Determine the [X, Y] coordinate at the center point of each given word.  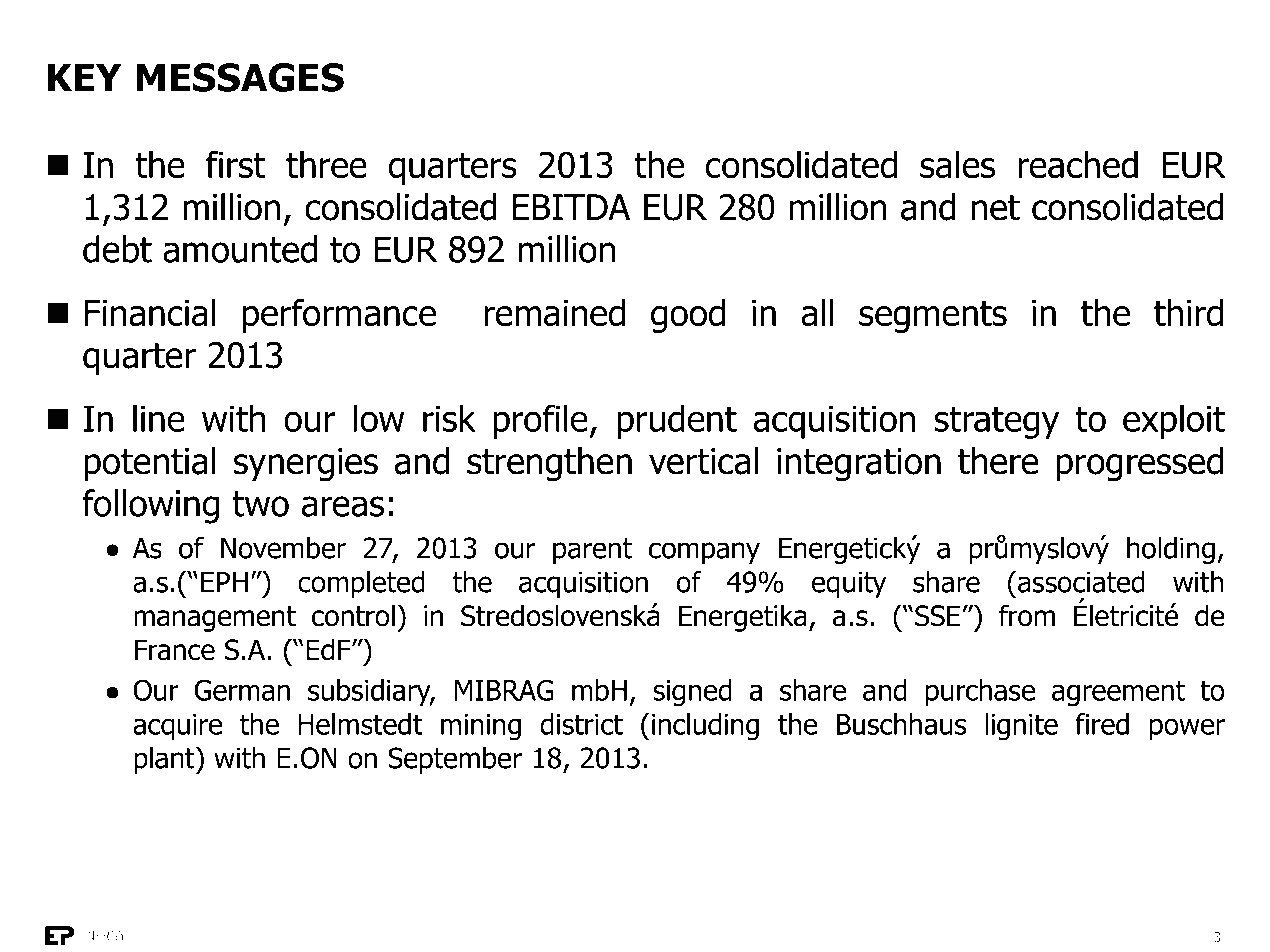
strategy [996, 422]
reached [1078, 165]
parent [592, 551]
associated [1081, 582]
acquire [177, 727]
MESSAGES [240, 77]
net [996, 208]
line [159, 418]
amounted [240, 249]
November [283, 548]
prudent [677, 421]
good [688, 316]
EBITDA [571, 207]
